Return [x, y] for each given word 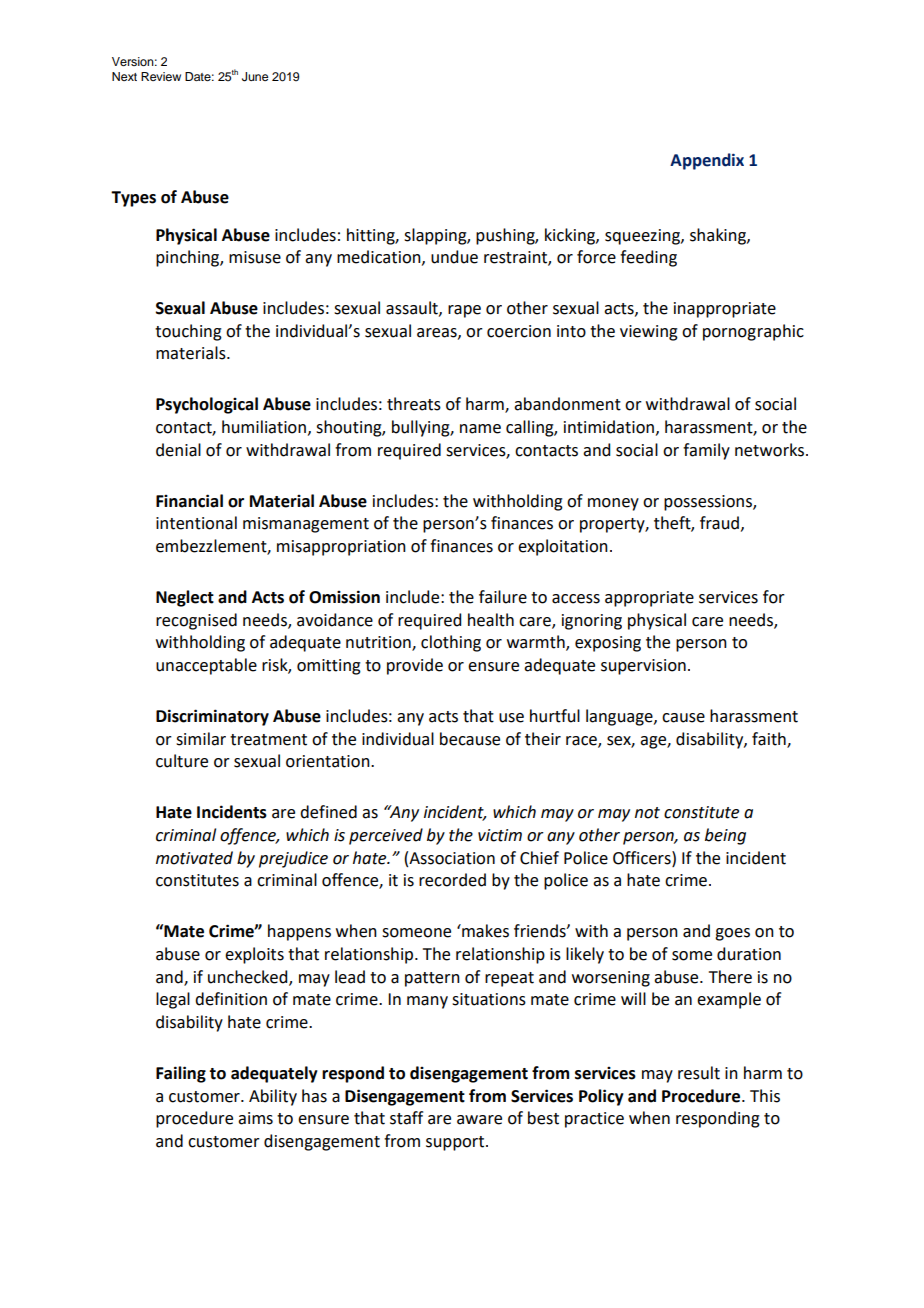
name [480, 429]
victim [500, 835]
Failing [181, 1074]
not [647, 813]
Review [161, 76]
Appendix [707, 161]
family [706, 451]
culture [182, 761]
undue [454, 257]
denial [178, 450]
